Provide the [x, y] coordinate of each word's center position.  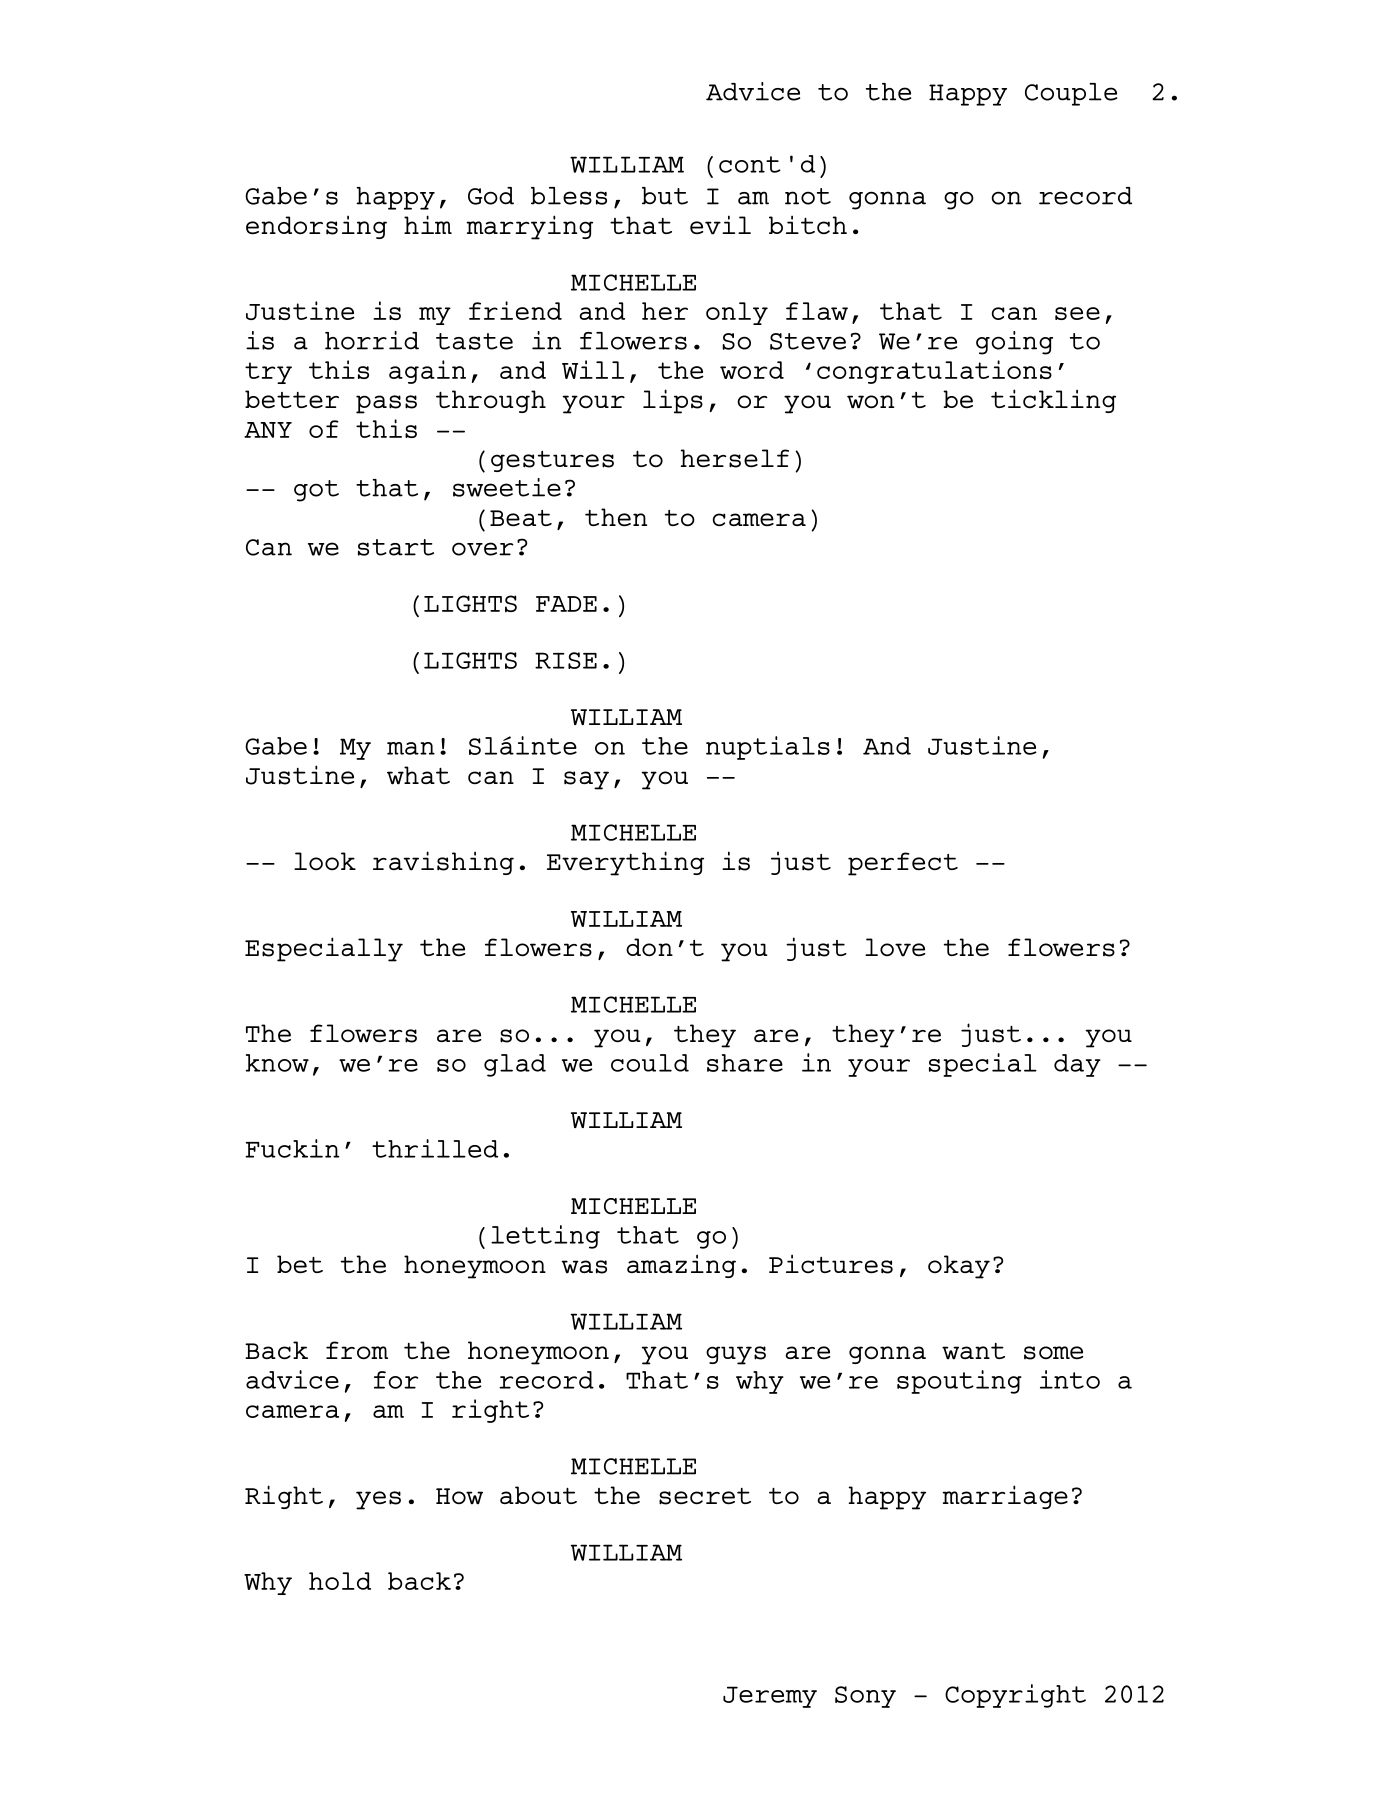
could [650, 1063]
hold [340, 1581]
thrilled [435, 1148]
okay [959, 1267]
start [396, 547]
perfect [903, 864]
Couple [1071, 94]
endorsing [316, 227]
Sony [865, 1697]
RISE [566, 660]
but [665, 196]
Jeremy [770, 1697]
